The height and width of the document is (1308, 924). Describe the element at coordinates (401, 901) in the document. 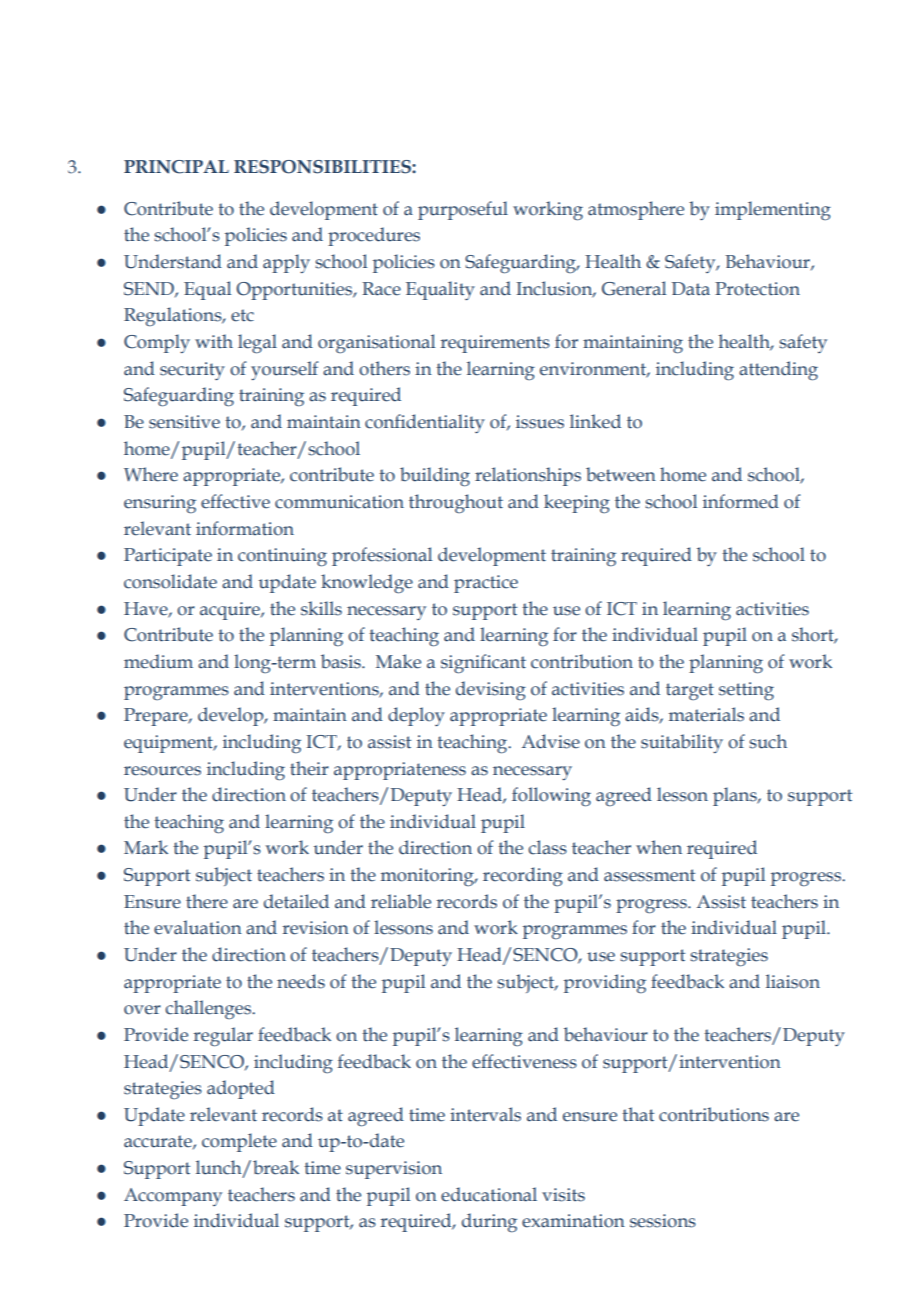

I see `reliable` at that location.
